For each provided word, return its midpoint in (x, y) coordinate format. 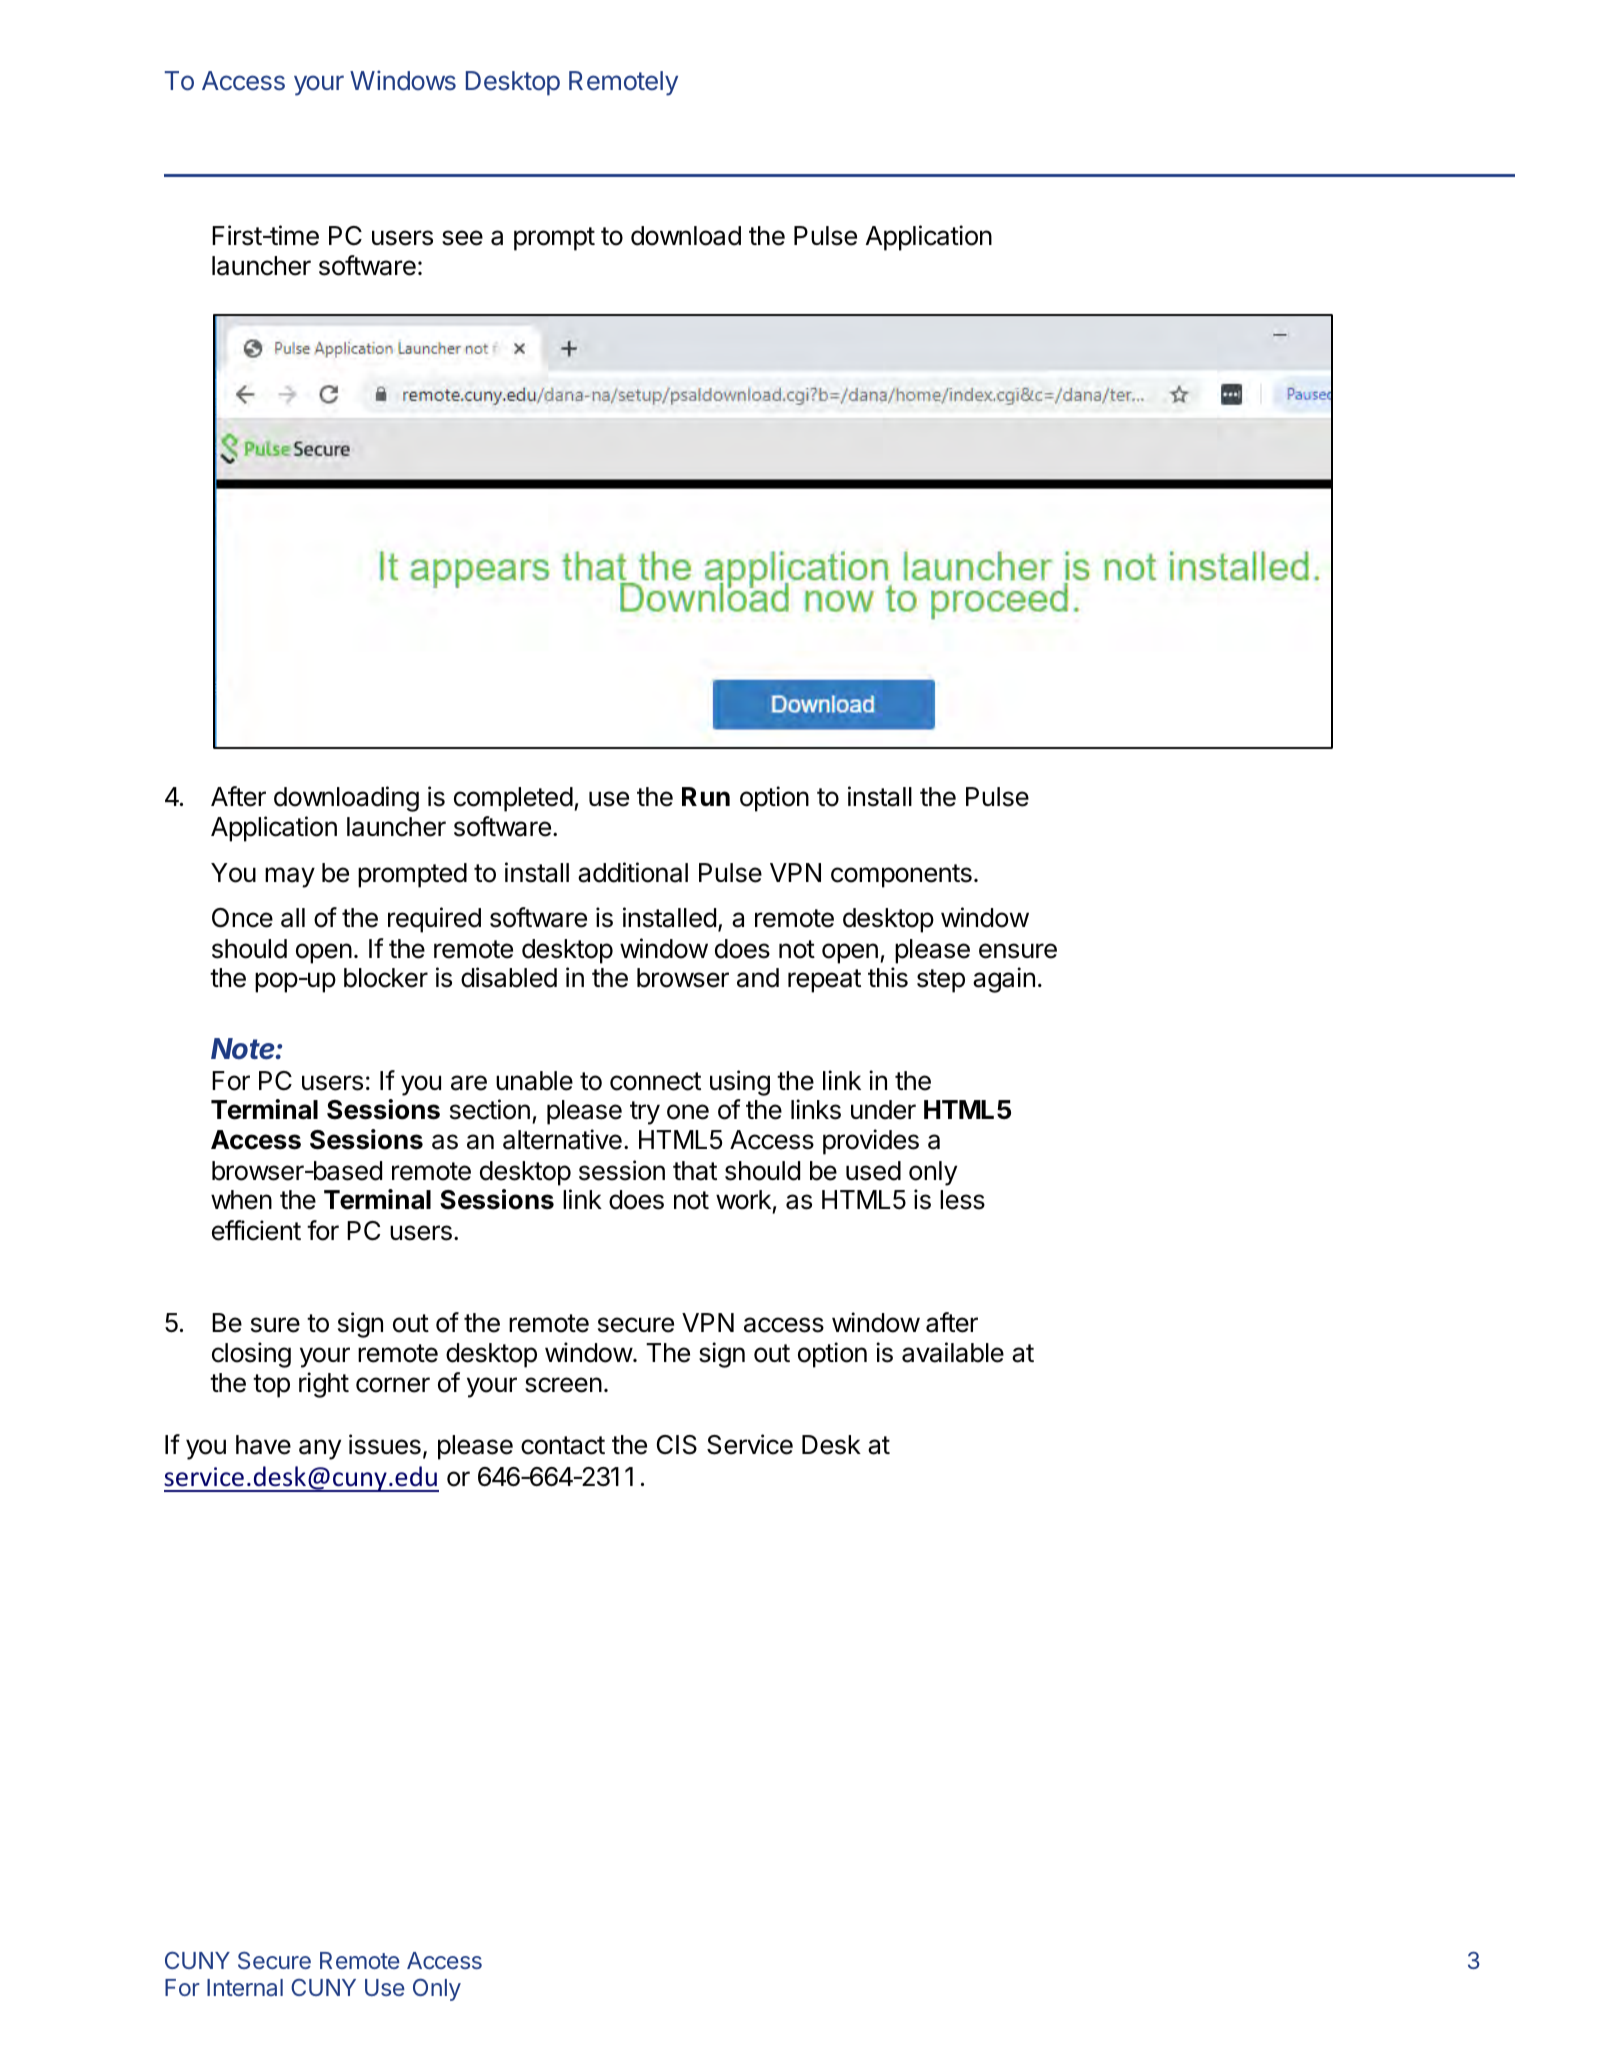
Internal (245, 1987)
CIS (677, 1445)
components (901, 876)
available (953, 1352)
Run (706, 796)
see (462, 238)
